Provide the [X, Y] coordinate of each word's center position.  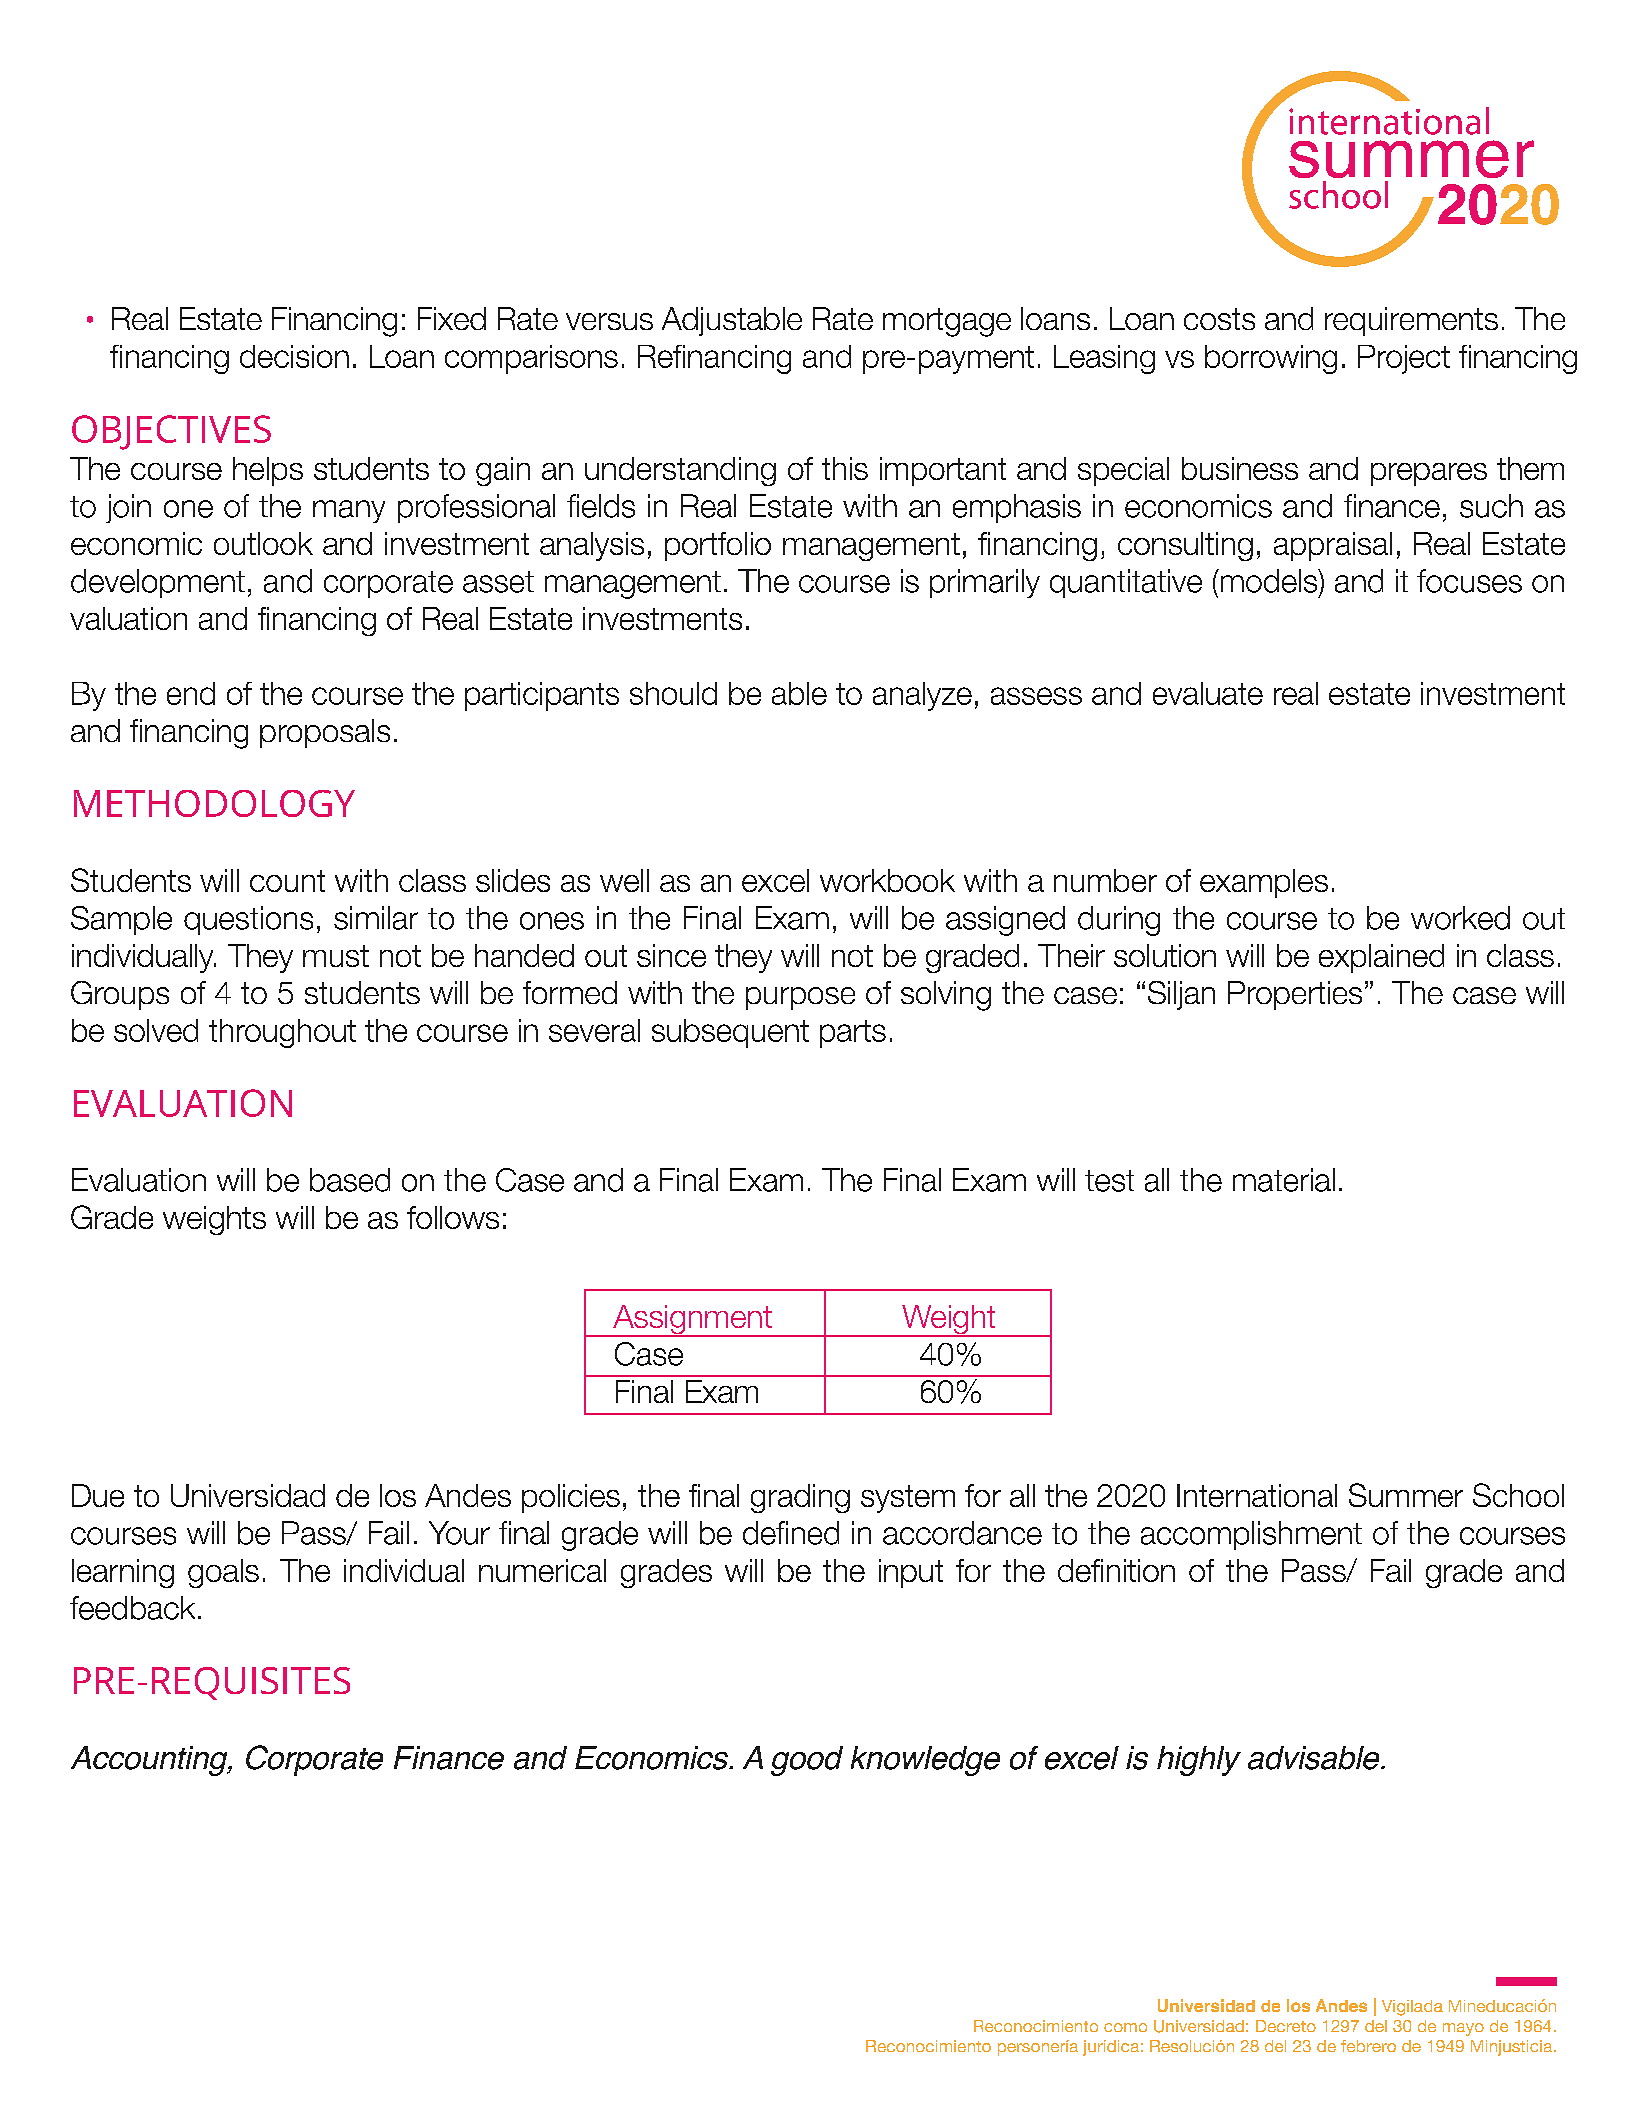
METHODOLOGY [214, 803]
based [350, 1180]
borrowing [1271, 359]
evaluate [1208, 693]
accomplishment [1251, 1535]
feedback [132, 1608]
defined [791, 1533]
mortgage [947, 322]
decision [294, 356]
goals [223, 1573]
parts [853, 1034]
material [1284, 1180]
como [1125, 2027]
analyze [922, 696]
